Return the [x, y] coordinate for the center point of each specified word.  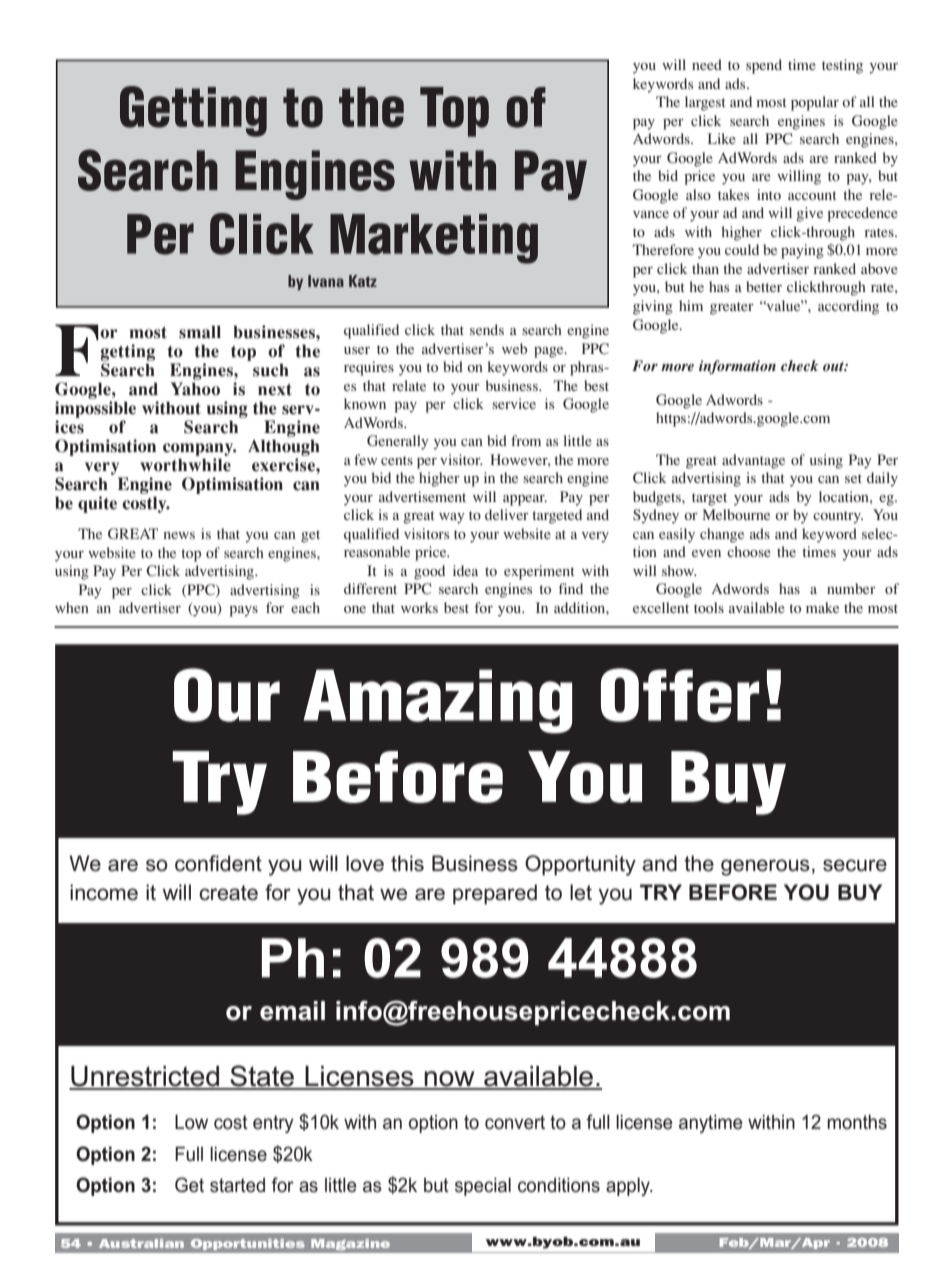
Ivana [326, 281]
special [483, 1186]
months [857, 1122]
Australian [141, 1243]
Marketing [434, 239]
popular [815, 103]
